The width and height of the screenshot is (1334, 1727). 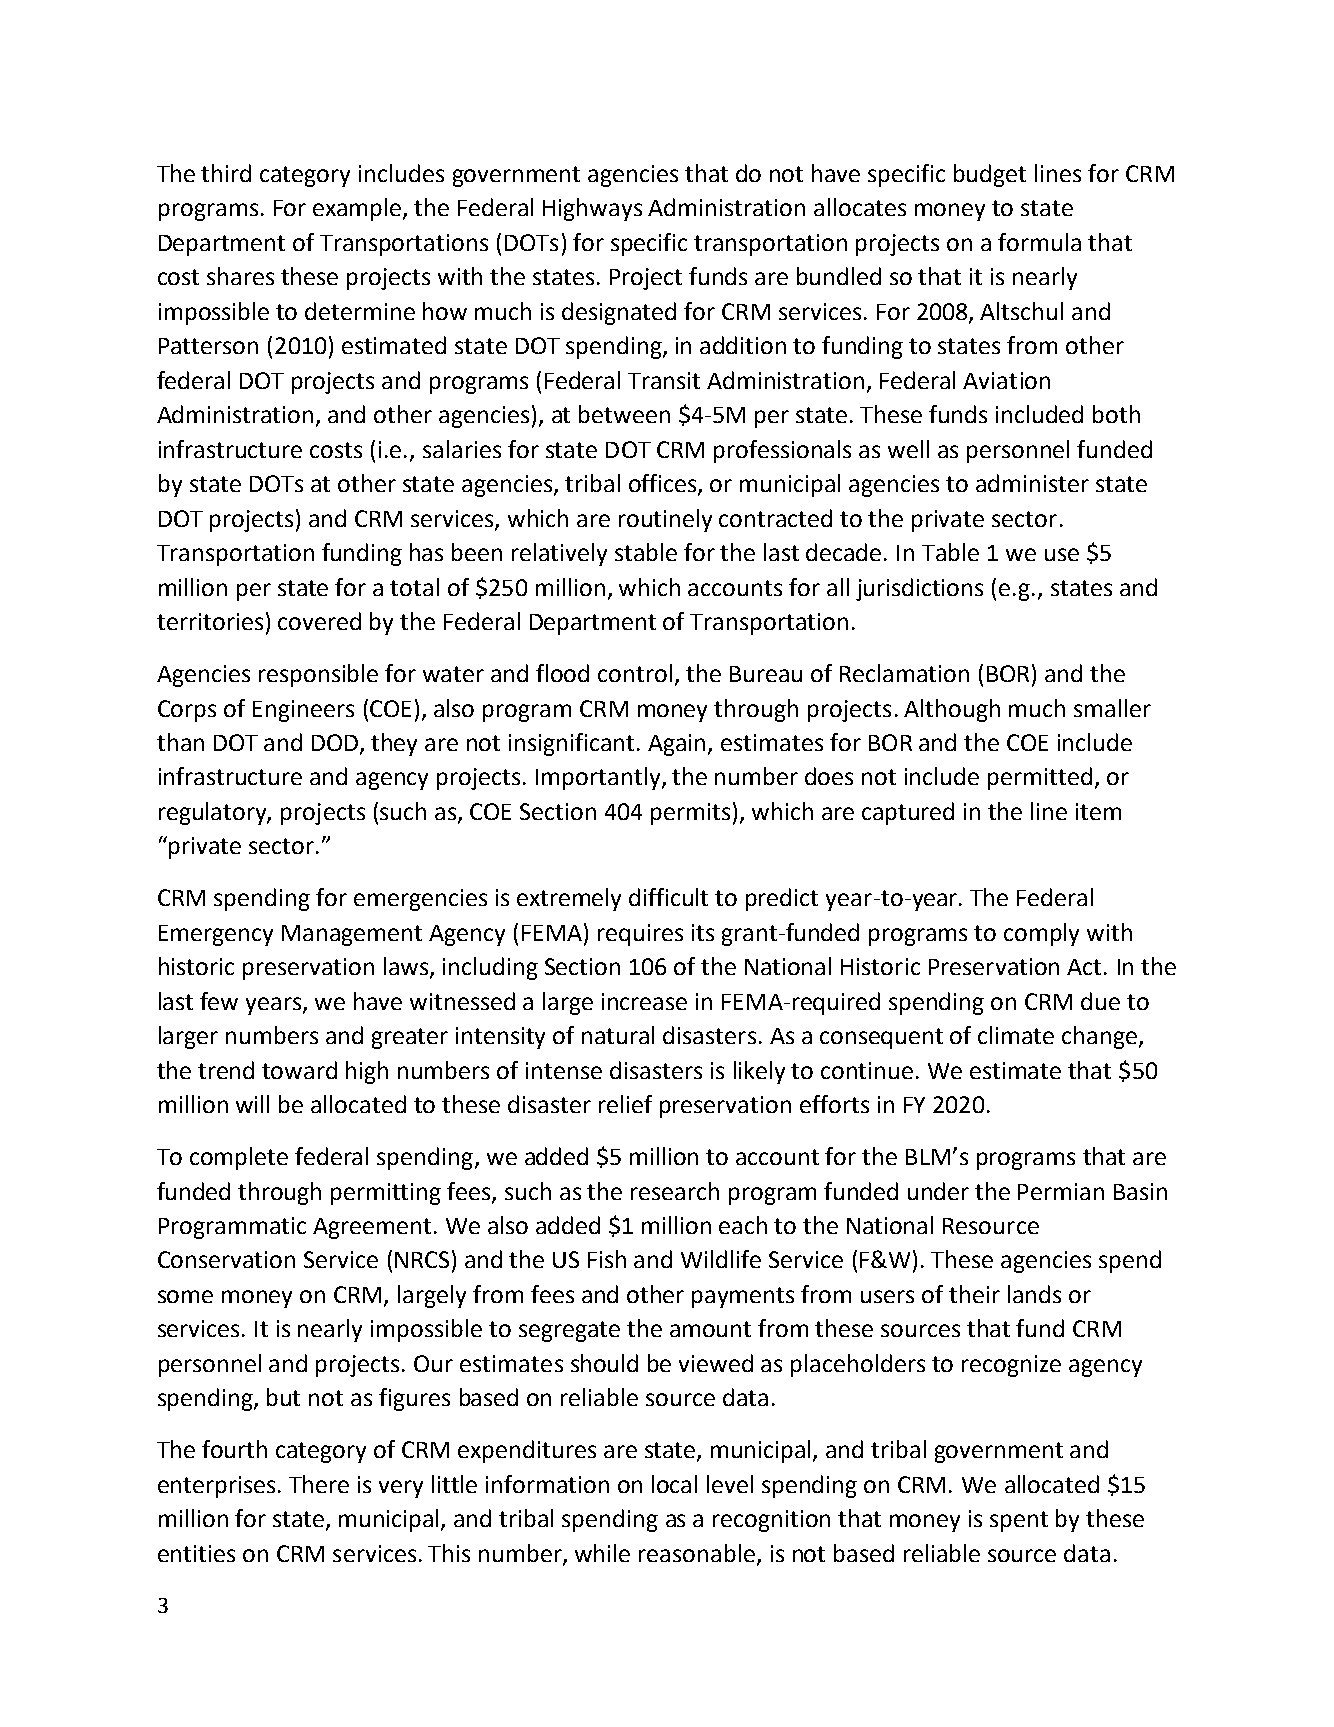 What do you see at coordinates (665, 520) in the screenshot?
I see `routinely` at bounding box center [665, 520].
